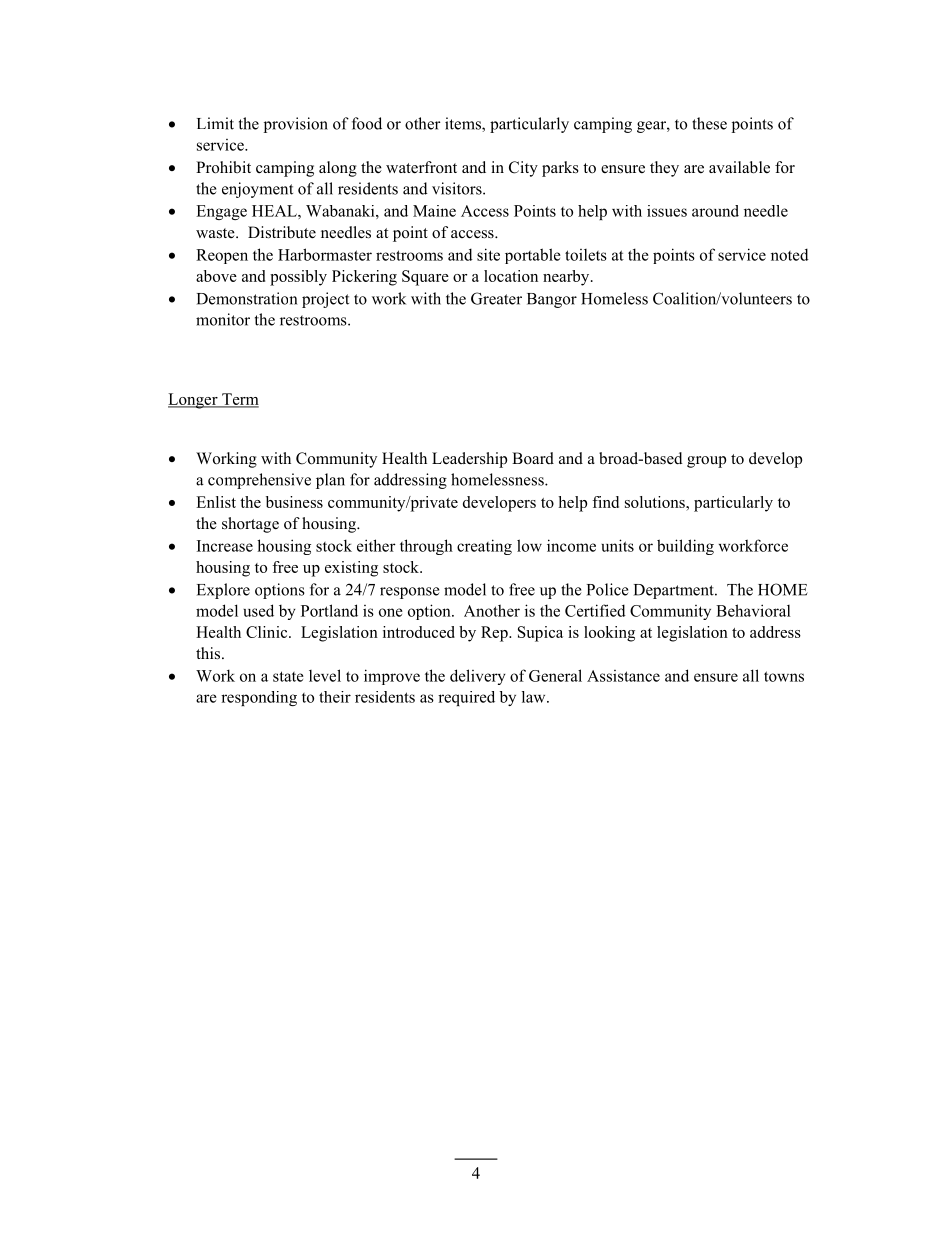 The height and width of the page is (1233, 952). Describe the element at coordinates (478, 677) in the page. I see `delivery` at that location.
